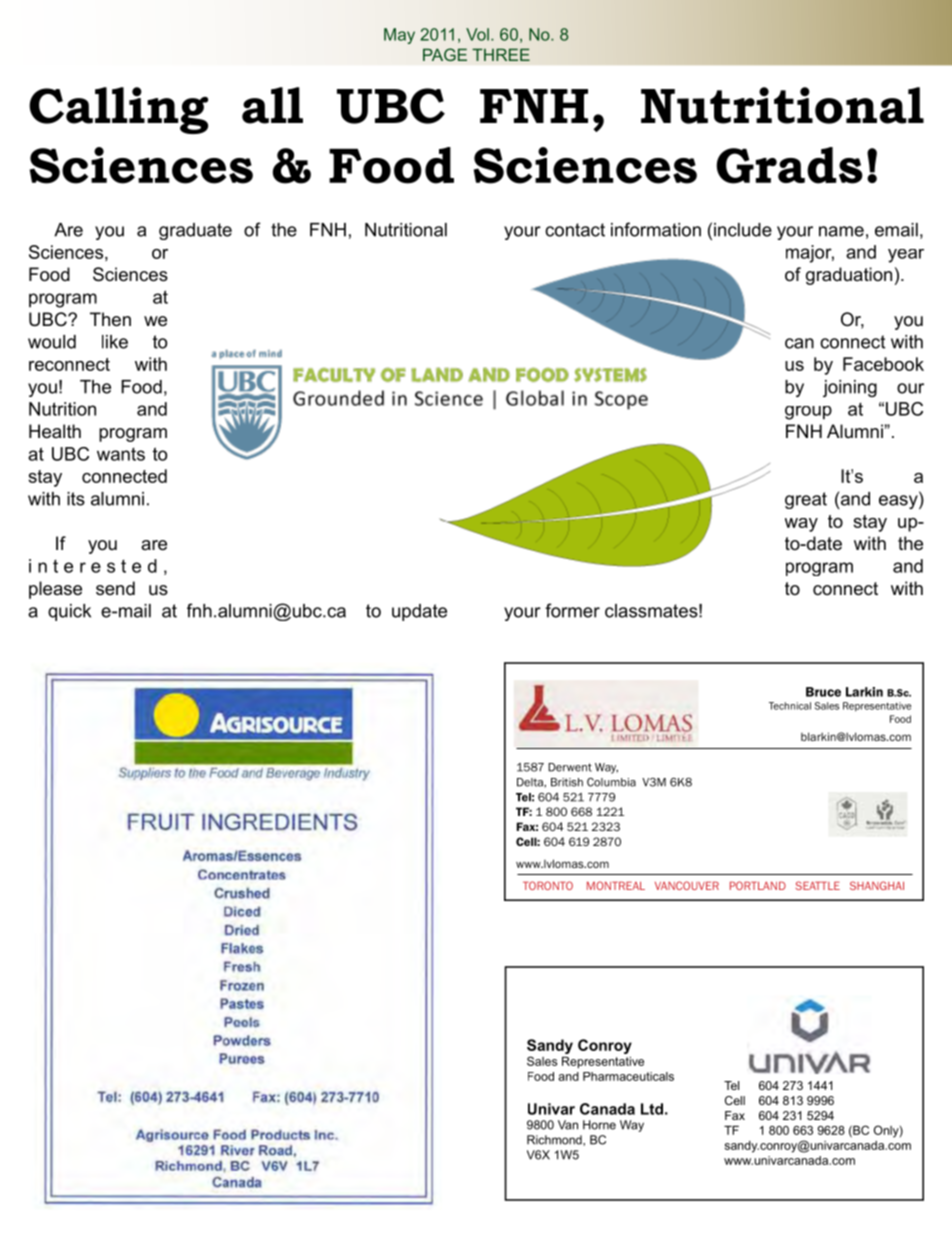  Describe the element at coordinates (69, 612) in the document. I see `quick` at that location.
